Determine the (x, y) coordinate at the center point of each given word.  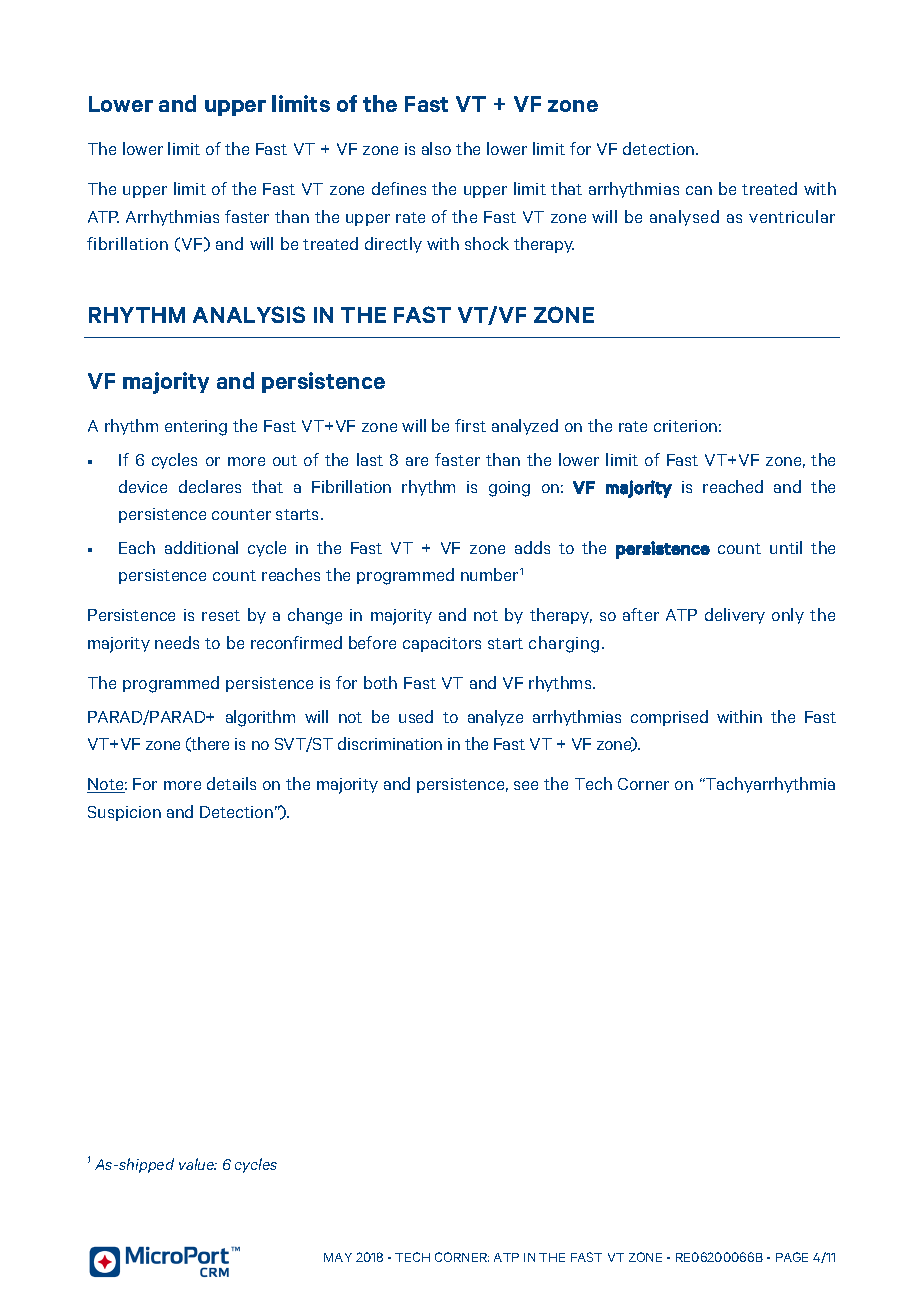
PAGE (792, 1257)
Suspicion (124, 813)
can (699, 190)
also (436, 148)
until (786, 547)
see (526, 785)
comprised (669, 718)
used (416, 716)
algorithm (260, 718)
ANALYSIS (249, 314)
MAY (338, 1257)
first (470, 425)
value (198, 1164)
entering (196, 428)
